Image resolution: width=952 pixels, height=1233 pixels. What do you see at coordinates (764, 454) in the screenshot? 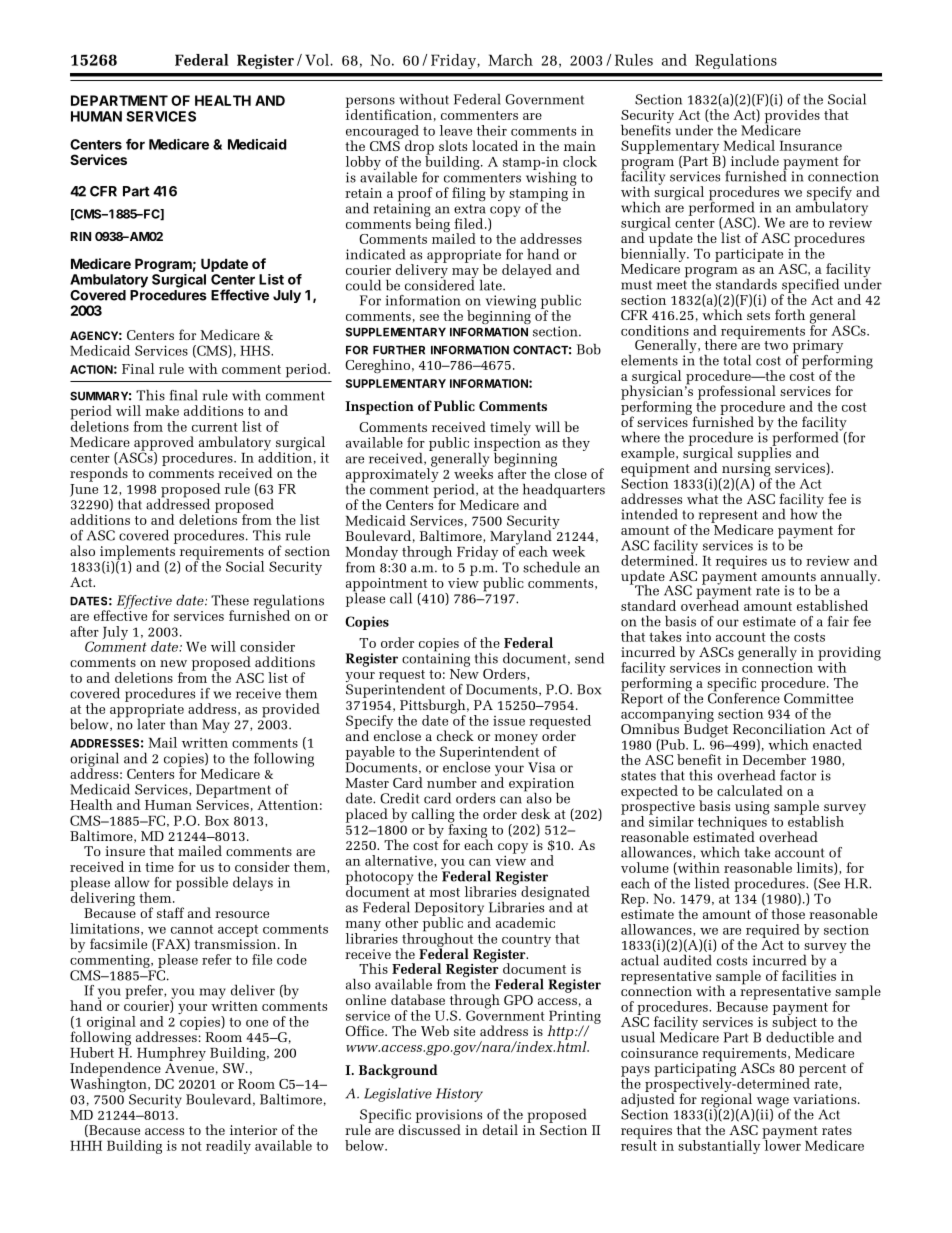
I see `supplies` at bounding box center [764, 454].
